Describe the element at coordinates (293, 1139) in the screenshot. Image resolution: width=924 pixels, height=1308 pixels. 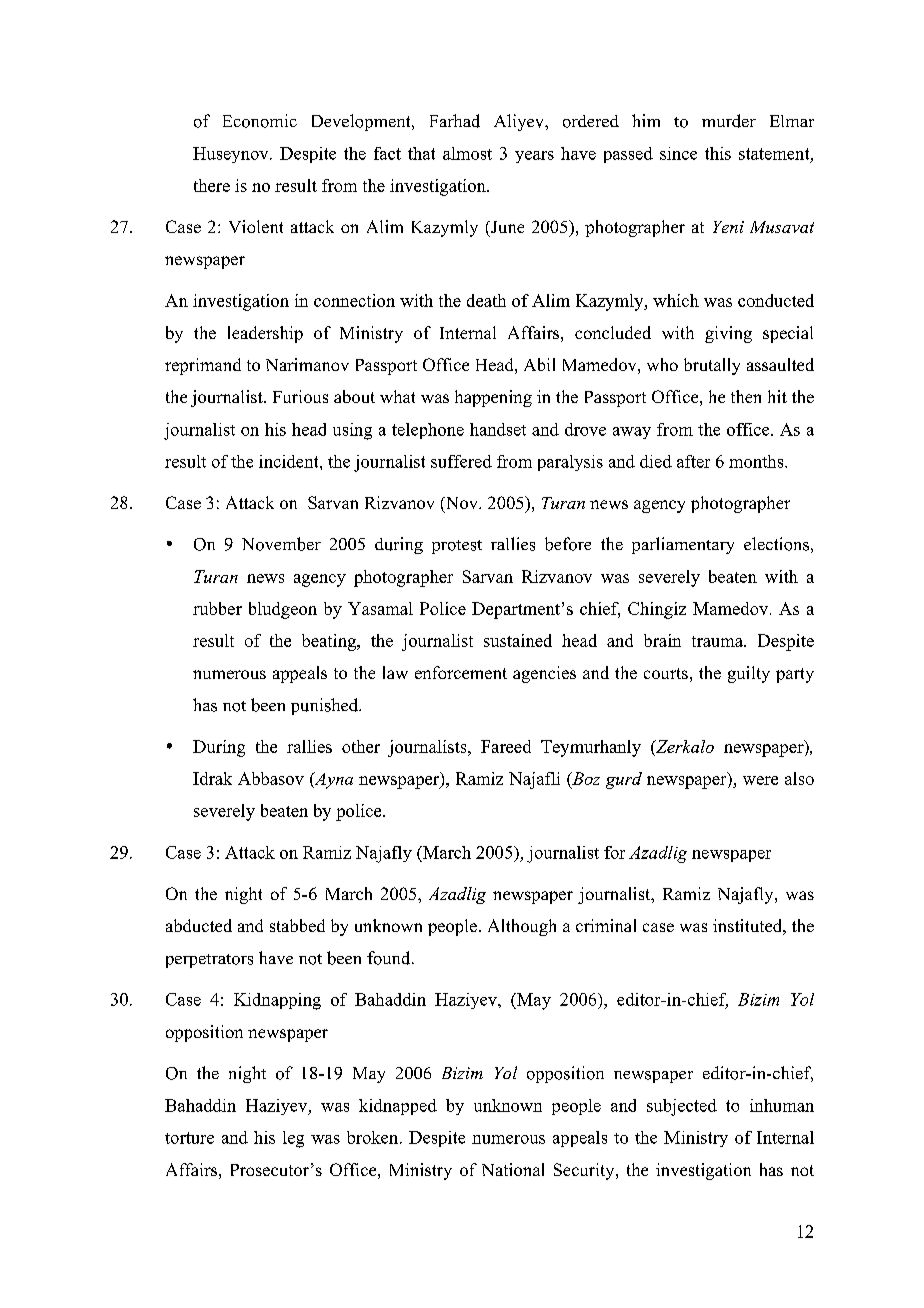
I see `leg` at that location.
